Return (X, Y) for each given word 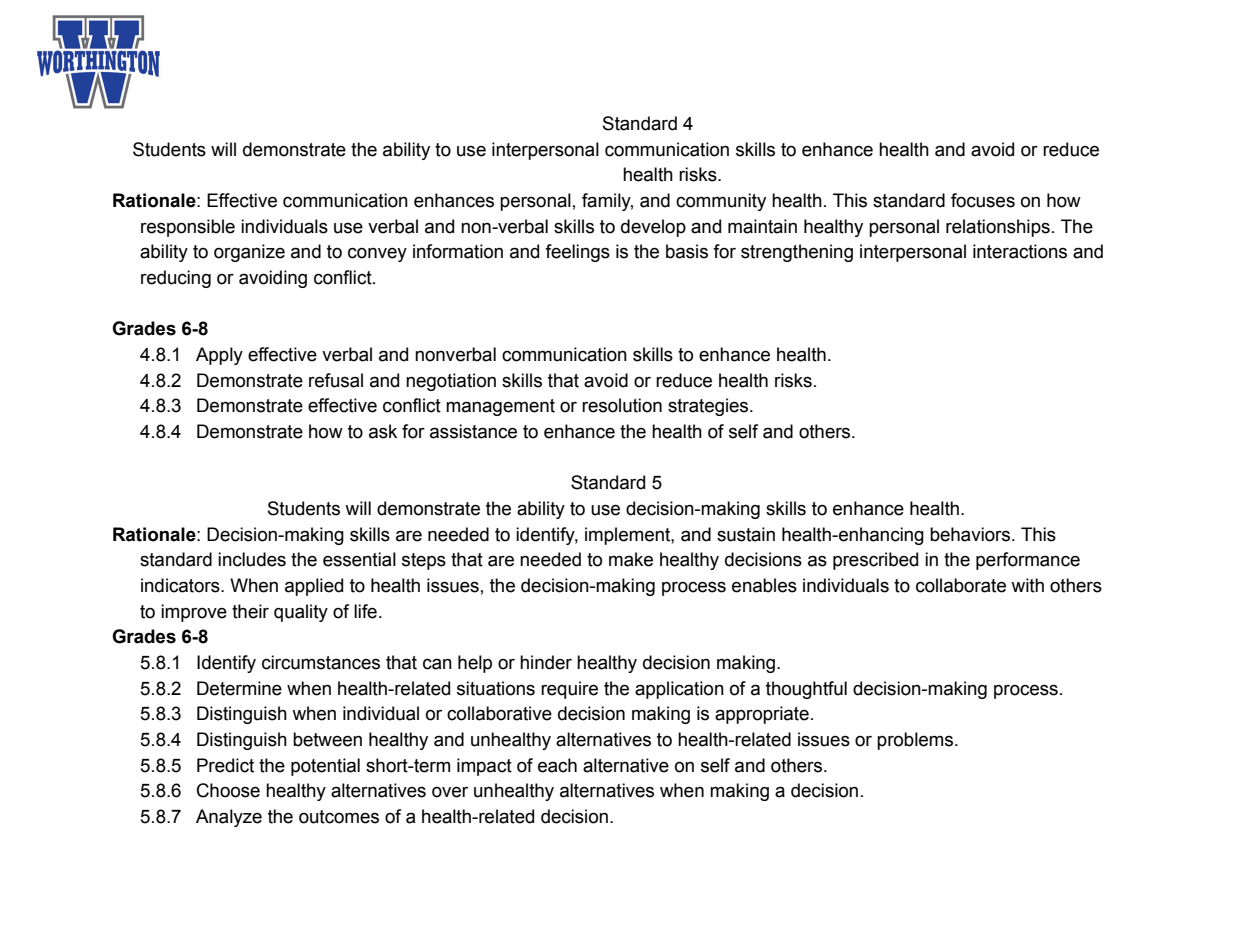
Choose (228, 790)
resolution (622, 405)
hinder (546, 662)
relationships (998, 228)
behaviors (971, 534)
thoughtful (806, 690)
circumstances (321, 662)
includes (252, 559)
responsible (188, 228)
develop (653, 228)
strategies (709, 407)
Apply (219, 356)
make (631, 559)
